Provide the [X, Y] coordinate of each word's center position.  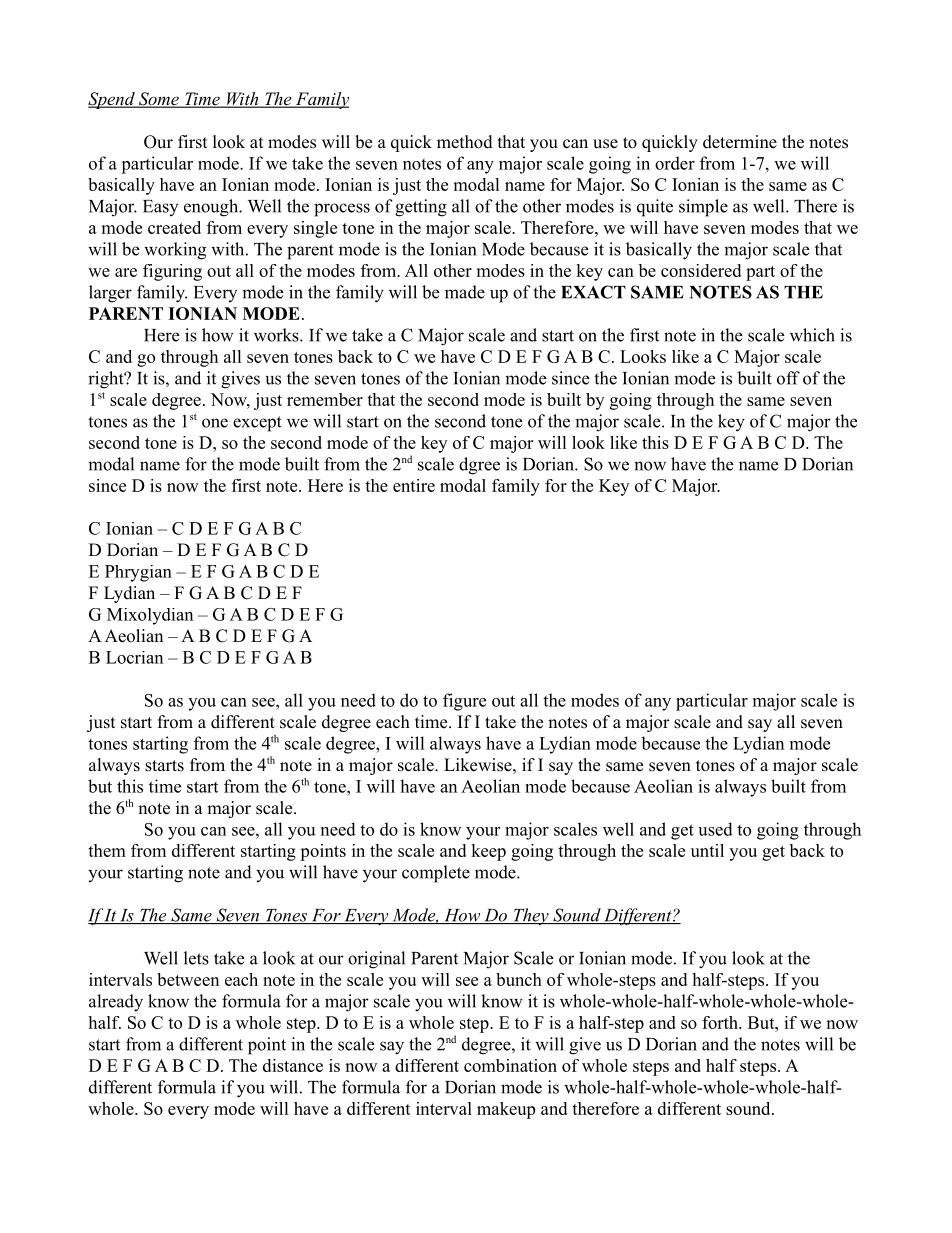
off [788, 378]
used [715, 829]
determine [740, 142]
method [465, 142]
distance [293, 1065]
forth [721, 1022]
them [107, 850]
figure [464, 702]
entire [414, 485]
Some [158, 100]
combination [510, 1065]
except [257, 424]
